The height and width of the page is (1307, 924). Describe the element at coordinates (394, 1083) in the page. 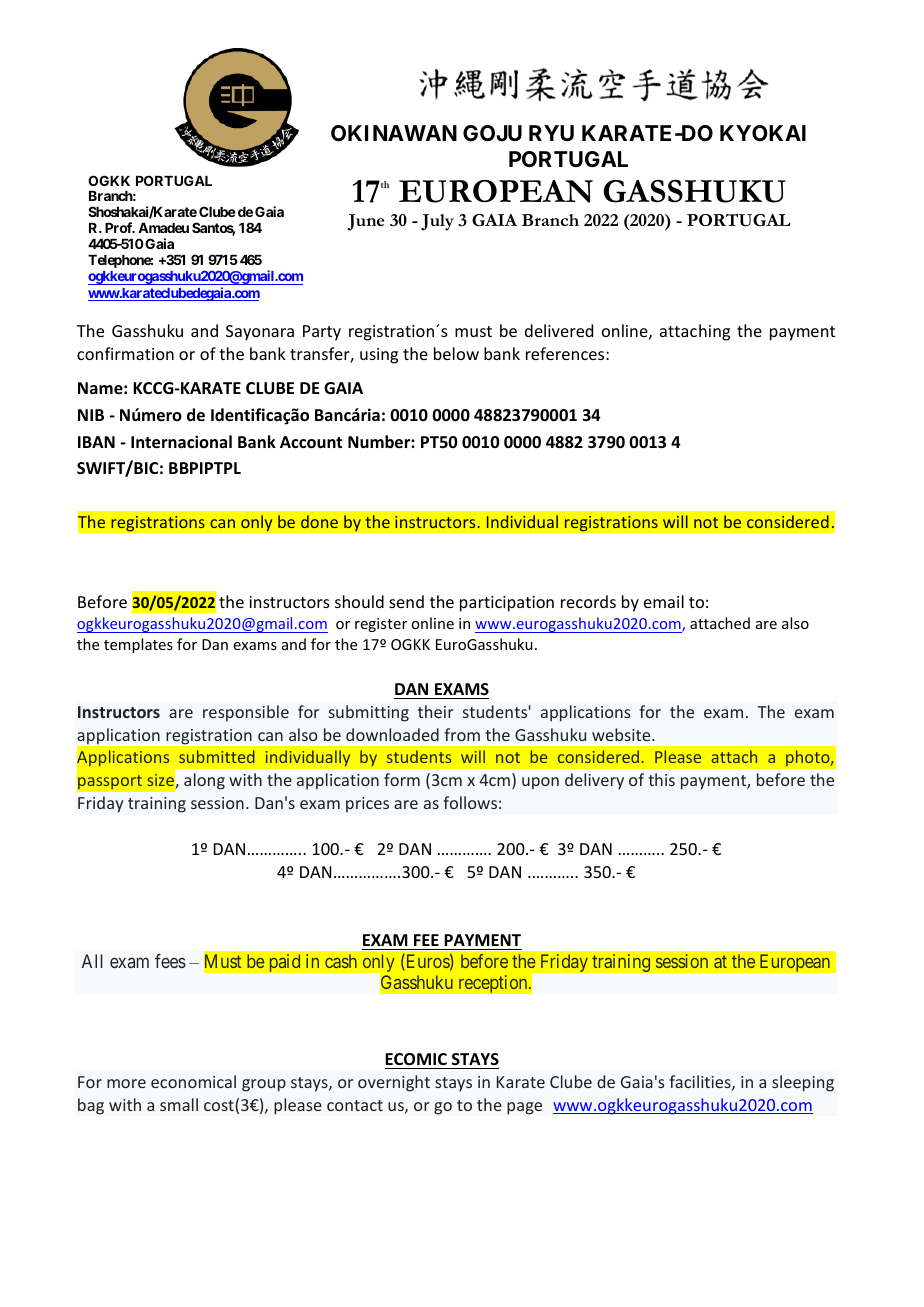

I see `overnight` at that location.
